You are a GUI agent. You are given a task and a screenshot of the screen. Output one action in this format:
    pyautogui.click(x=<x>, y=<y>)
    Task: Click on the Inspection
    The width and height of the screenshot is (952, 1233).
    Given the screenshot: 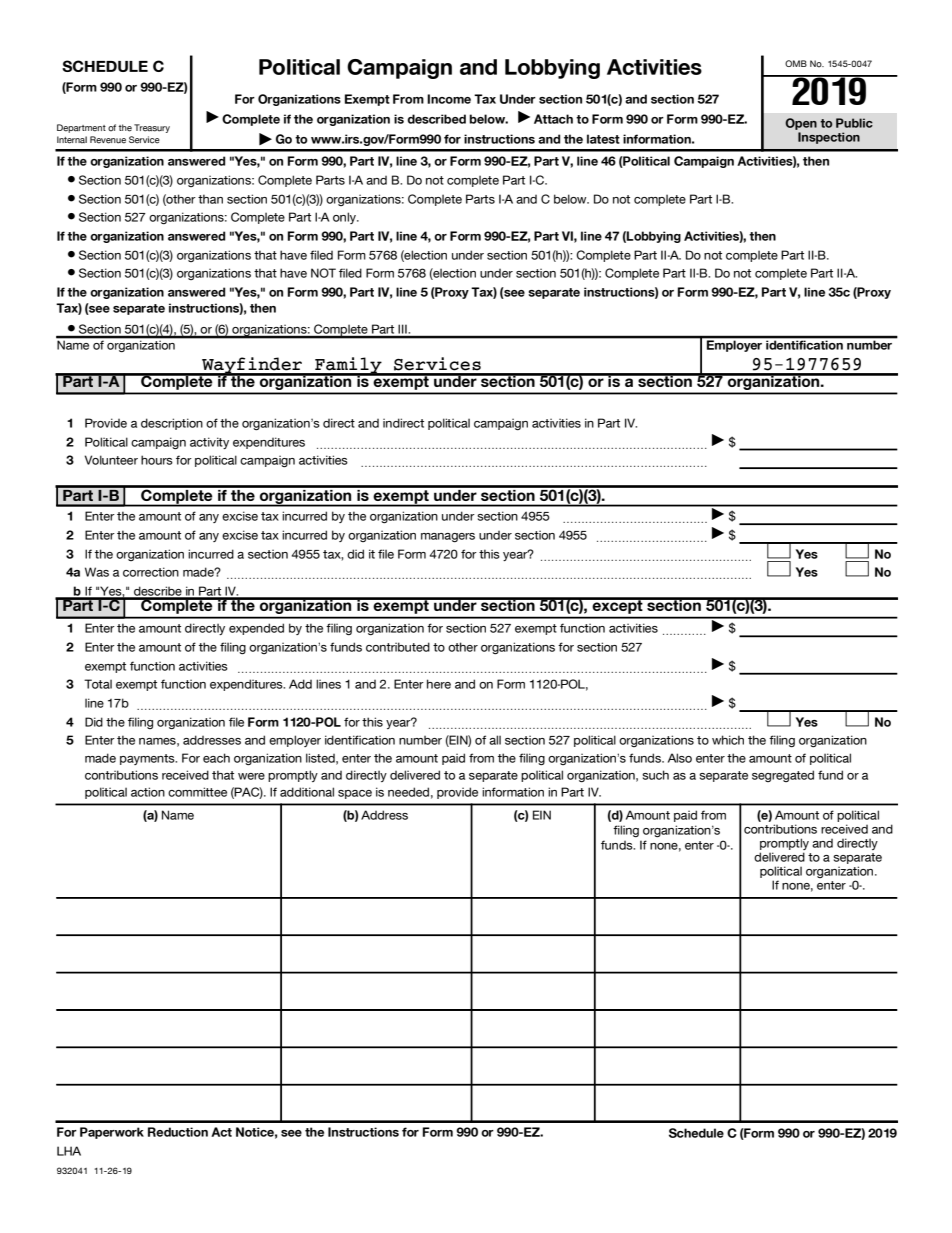 What is the action you would take?
    pyautogui.click(x=829, y=138)
